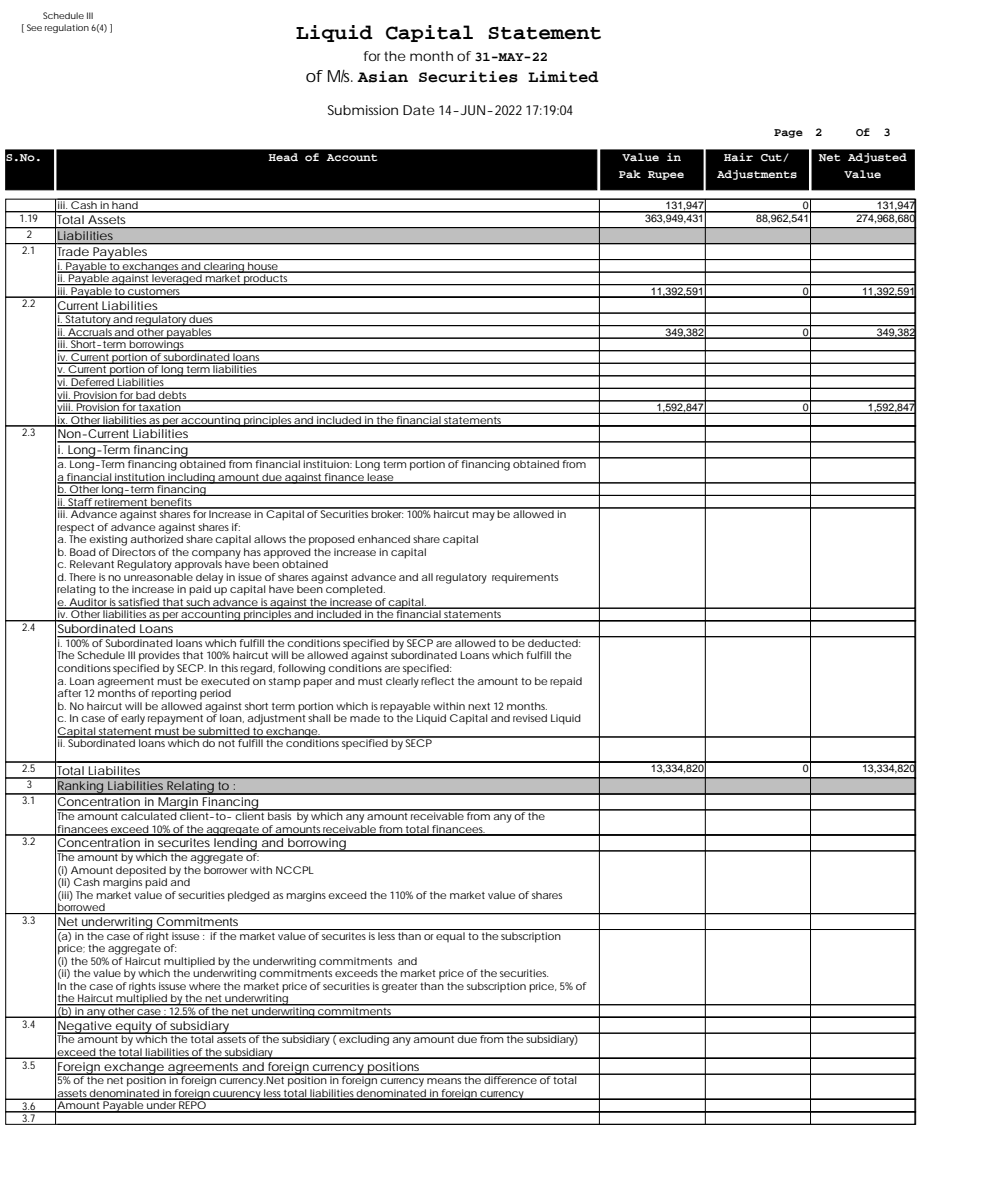  What do you see at coordinates (666, 175) in the screenshot?
I see `Rupee` at bounding box center [666, 175].
